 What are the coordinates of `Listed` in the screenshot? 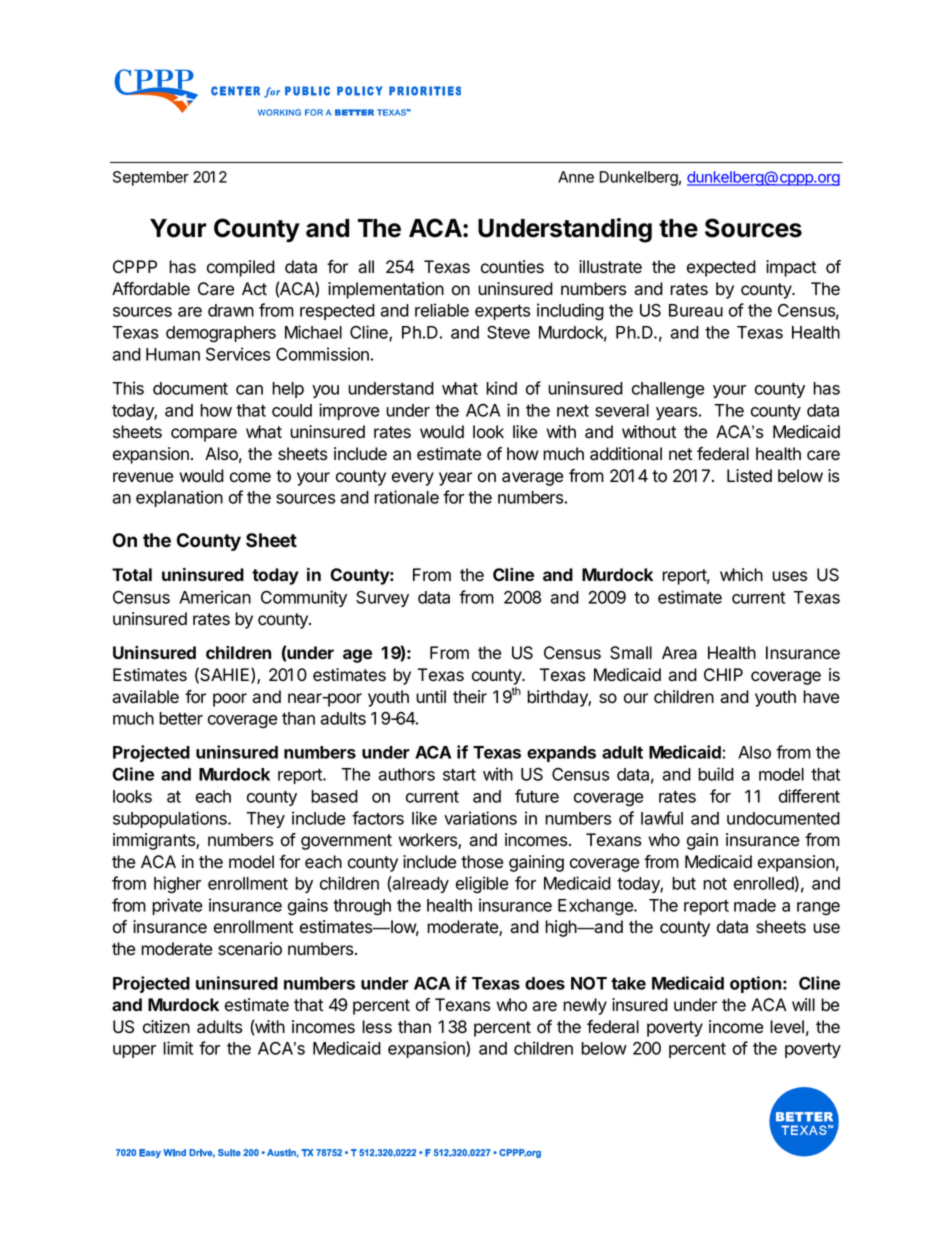 It's located at (749, 476).
